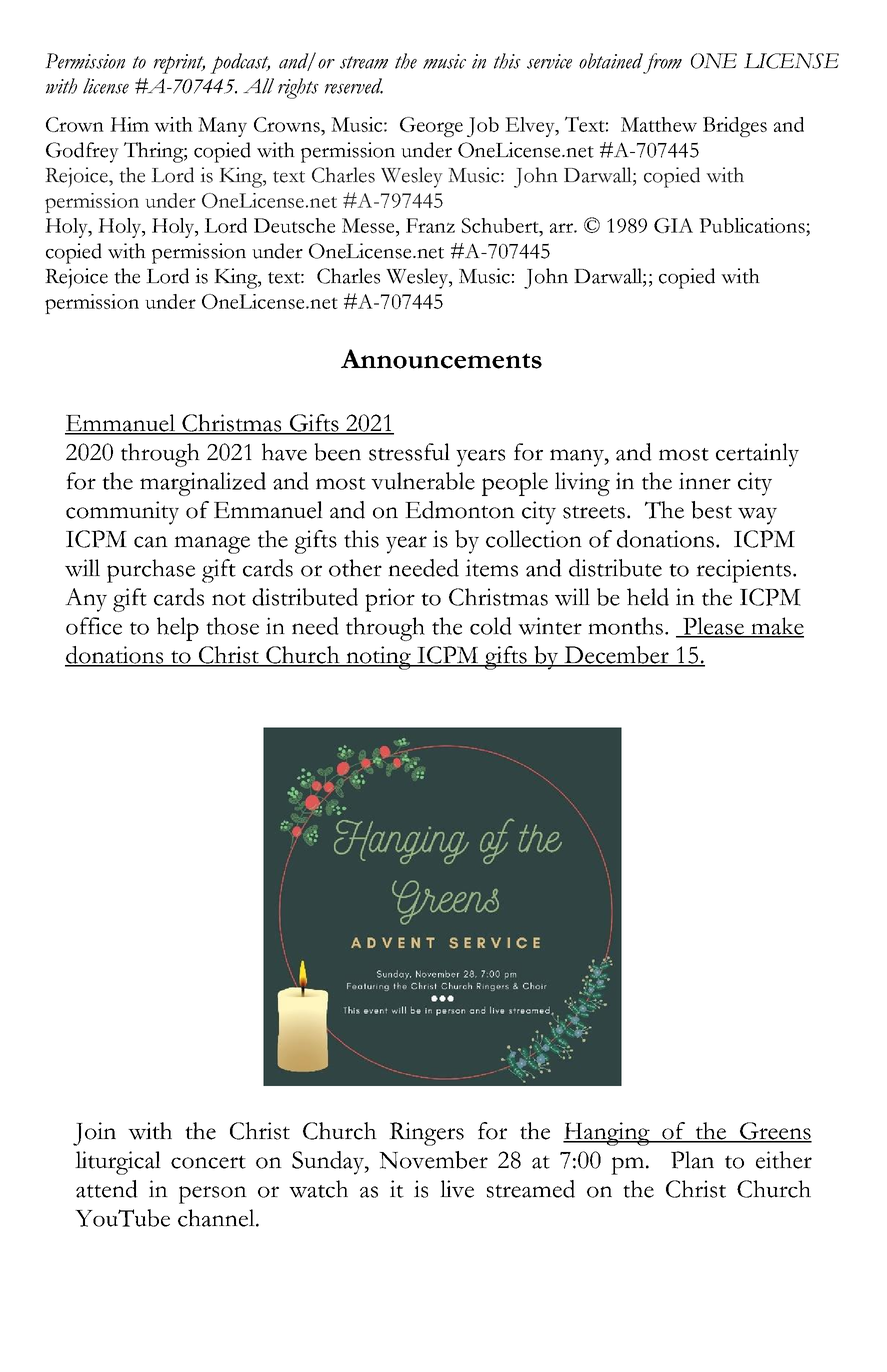 This page has height=1372, width=887. Describe the element at coordinates (431, 127) in the page. I see `George` at that location.
